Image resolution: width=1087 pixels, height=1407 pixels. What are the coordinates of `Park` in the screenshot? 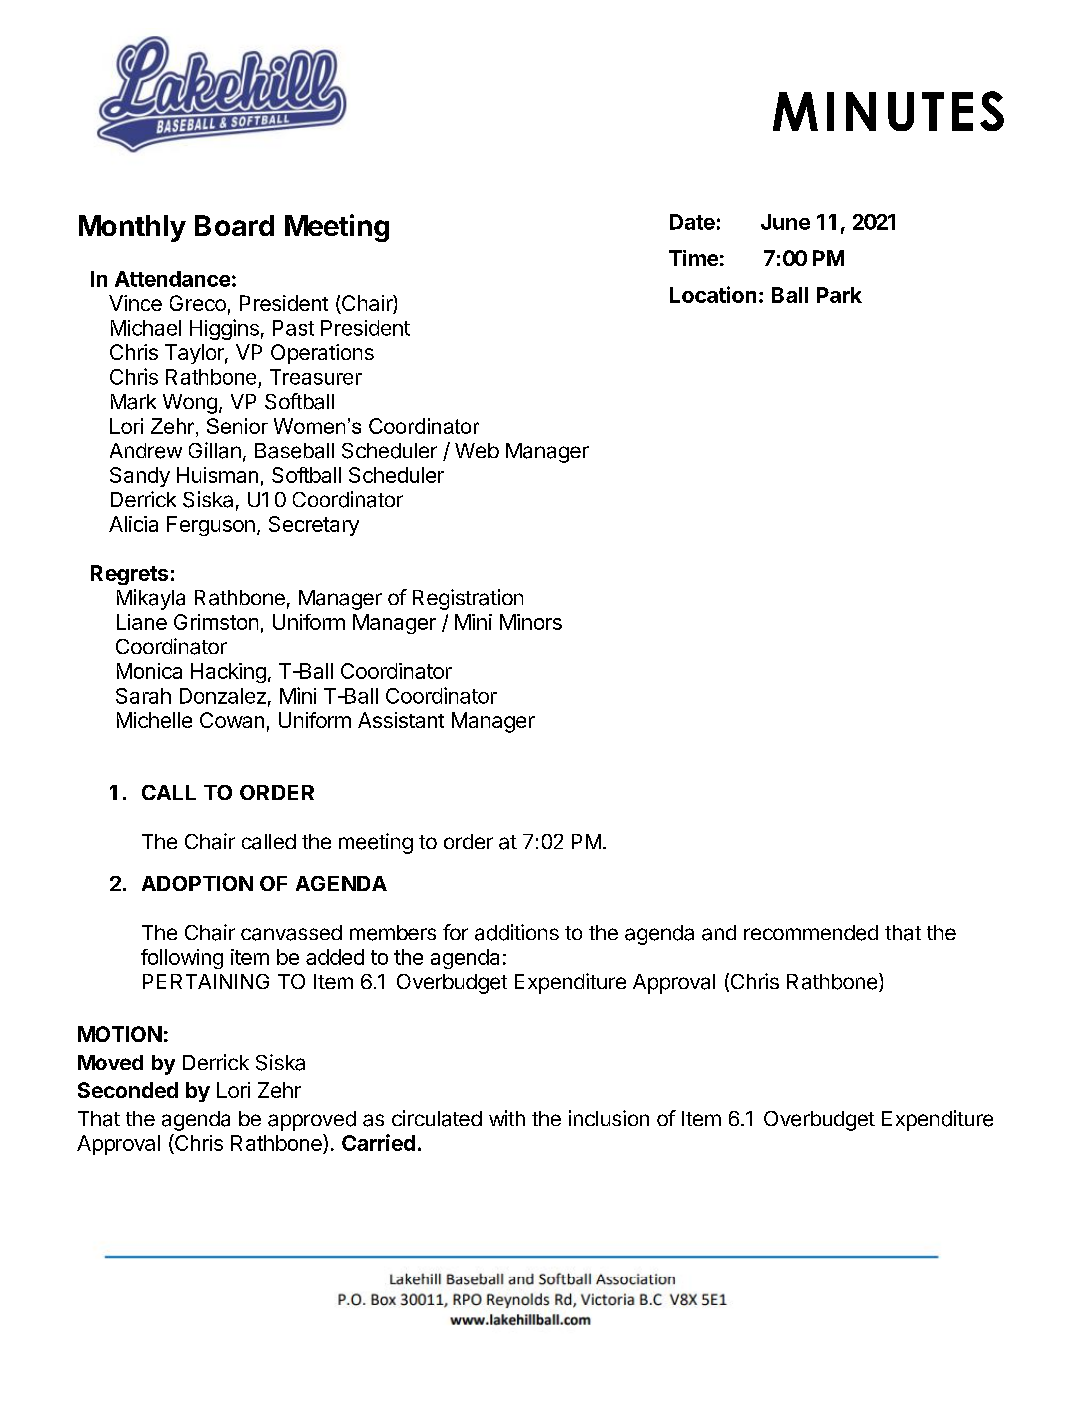 It's located at (839, 295).
